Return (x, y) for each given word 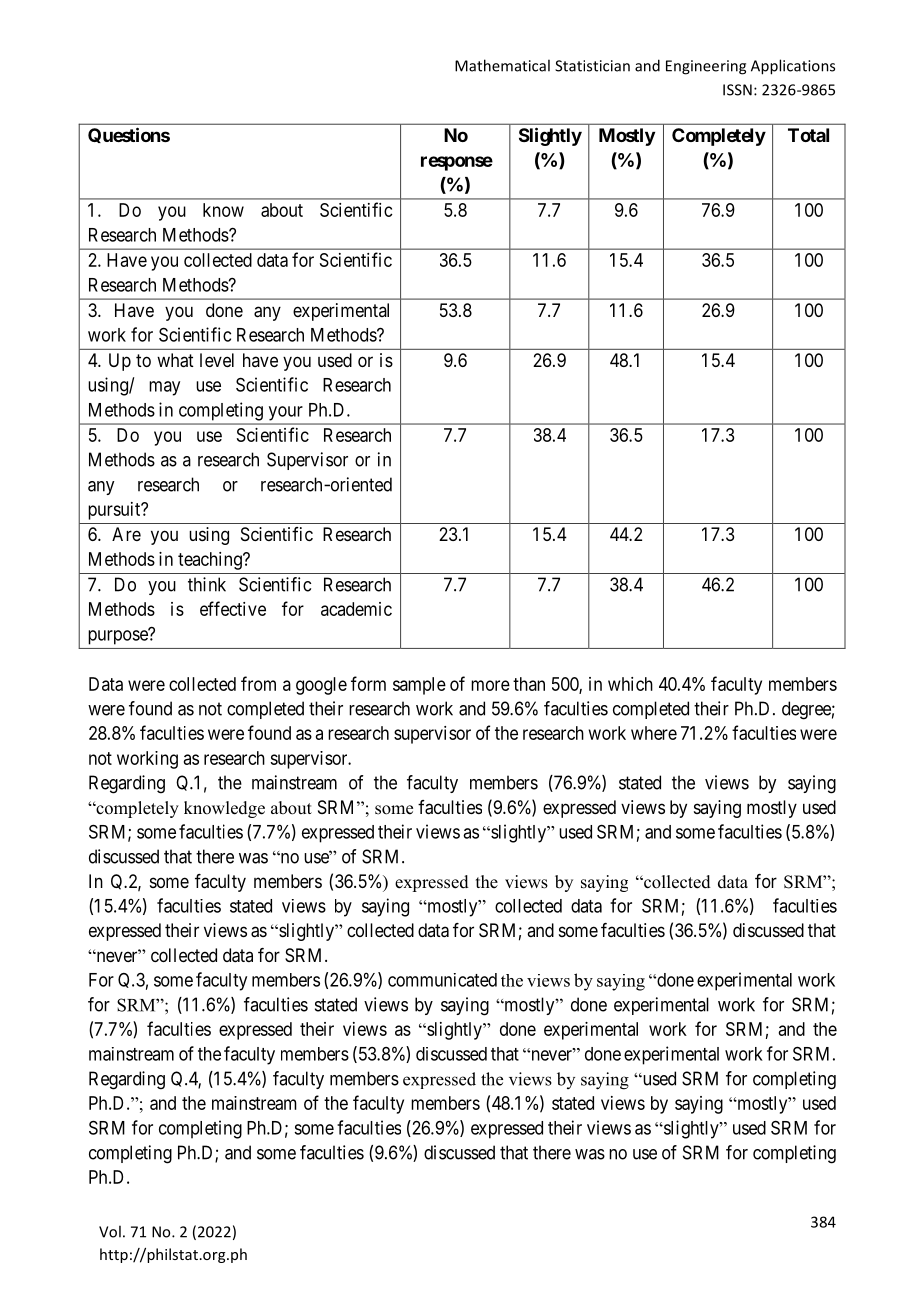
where (654, 733)
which (630, 684)
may (164, 388)
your (285, 413)
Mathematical (502, 65)
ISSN (737, 90)
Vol (110, 1231)
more (490, 685)
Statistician (592, 66)
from (258, 683)
